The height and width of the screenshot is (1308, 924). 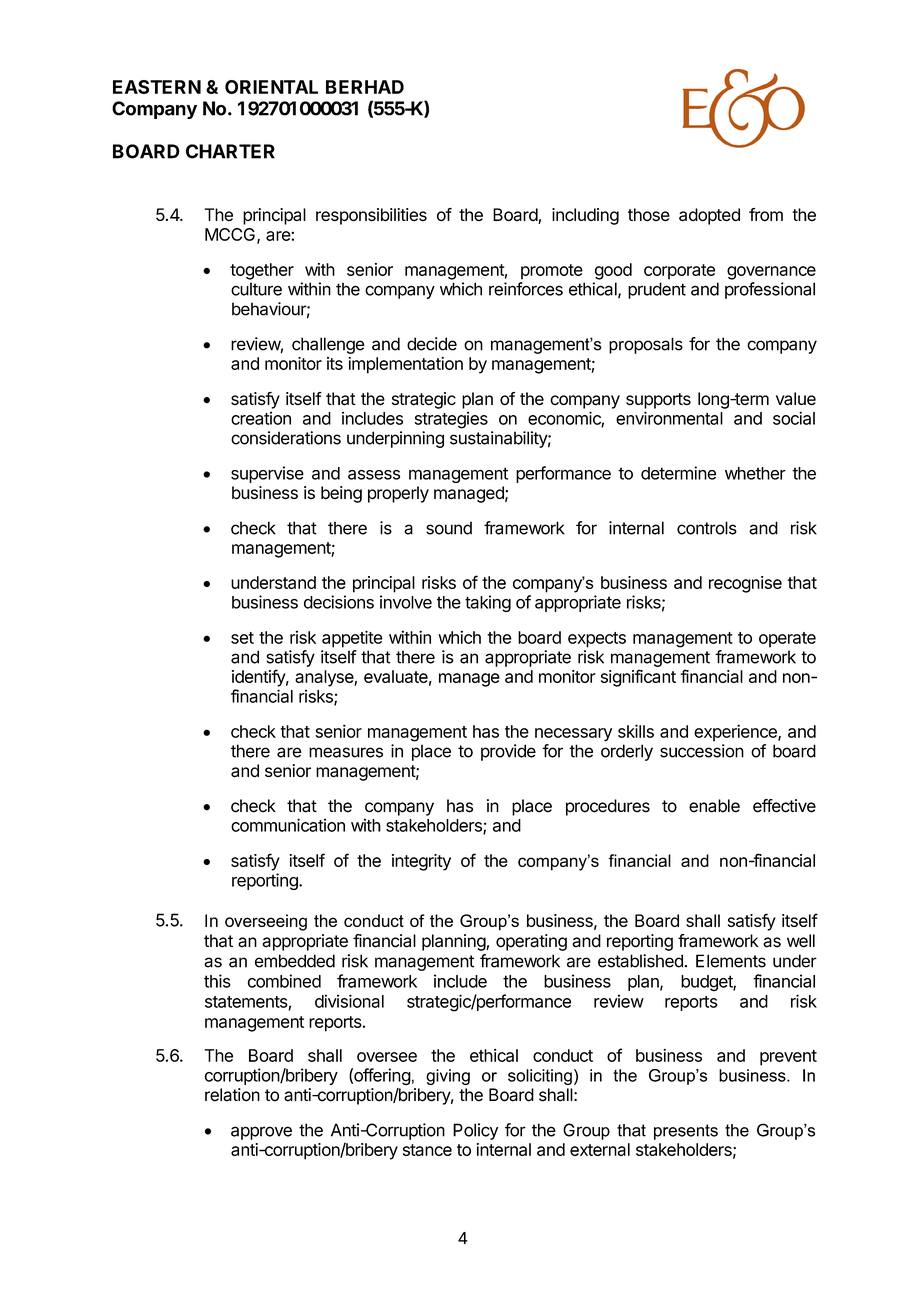 I want to click on set, so click(x=242, y=638).
